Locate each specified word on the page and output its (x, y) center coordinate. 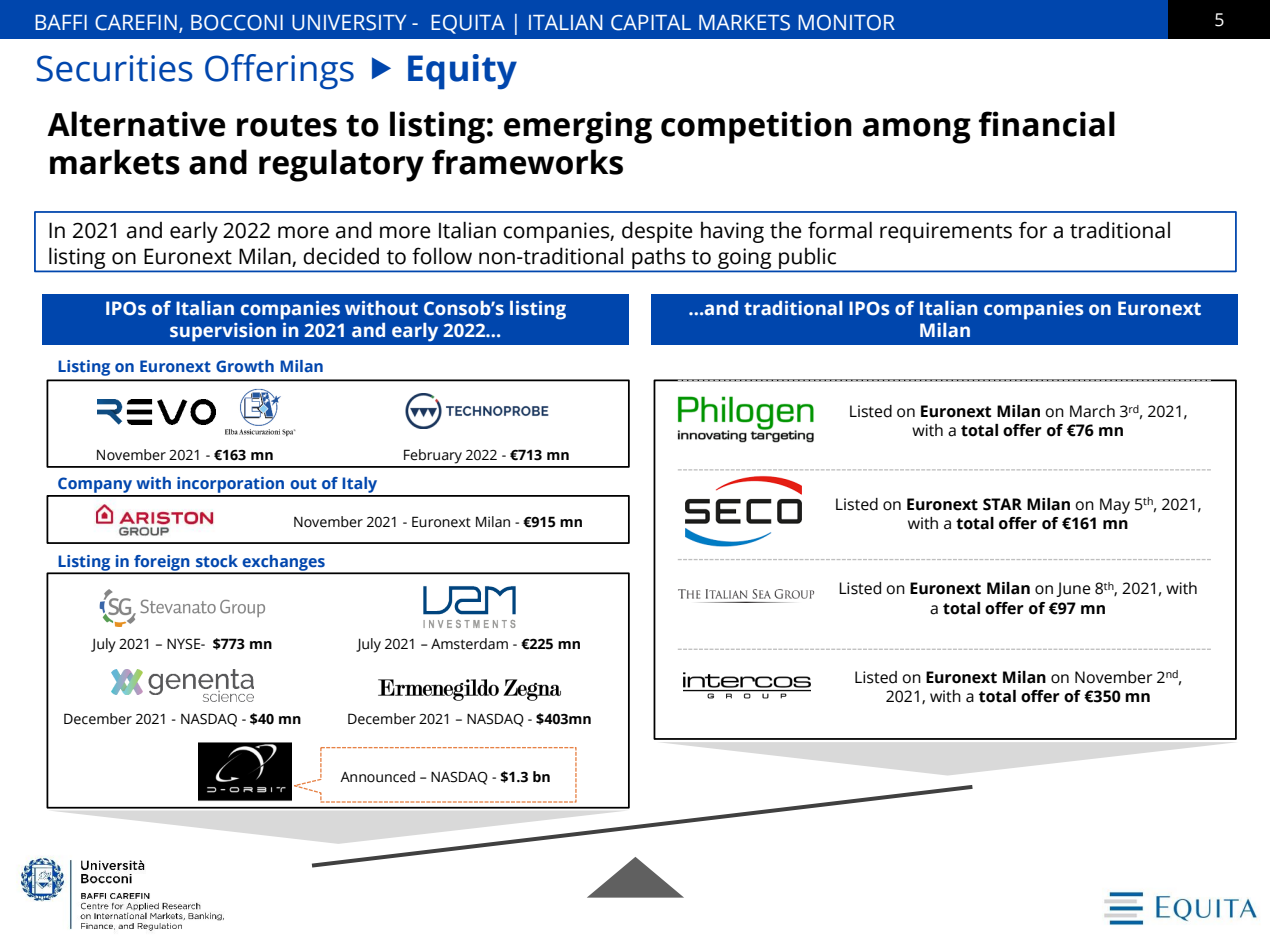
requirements (946, 232)
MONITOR (846, 23)
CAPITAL (651, 23)
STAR (1002, 504)
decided (341, 256)
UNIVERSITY (349, 23)
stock (217, 561)
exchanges (284, 564)
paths (659, 259)
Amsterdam (469, 644)
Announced (377, 777)
